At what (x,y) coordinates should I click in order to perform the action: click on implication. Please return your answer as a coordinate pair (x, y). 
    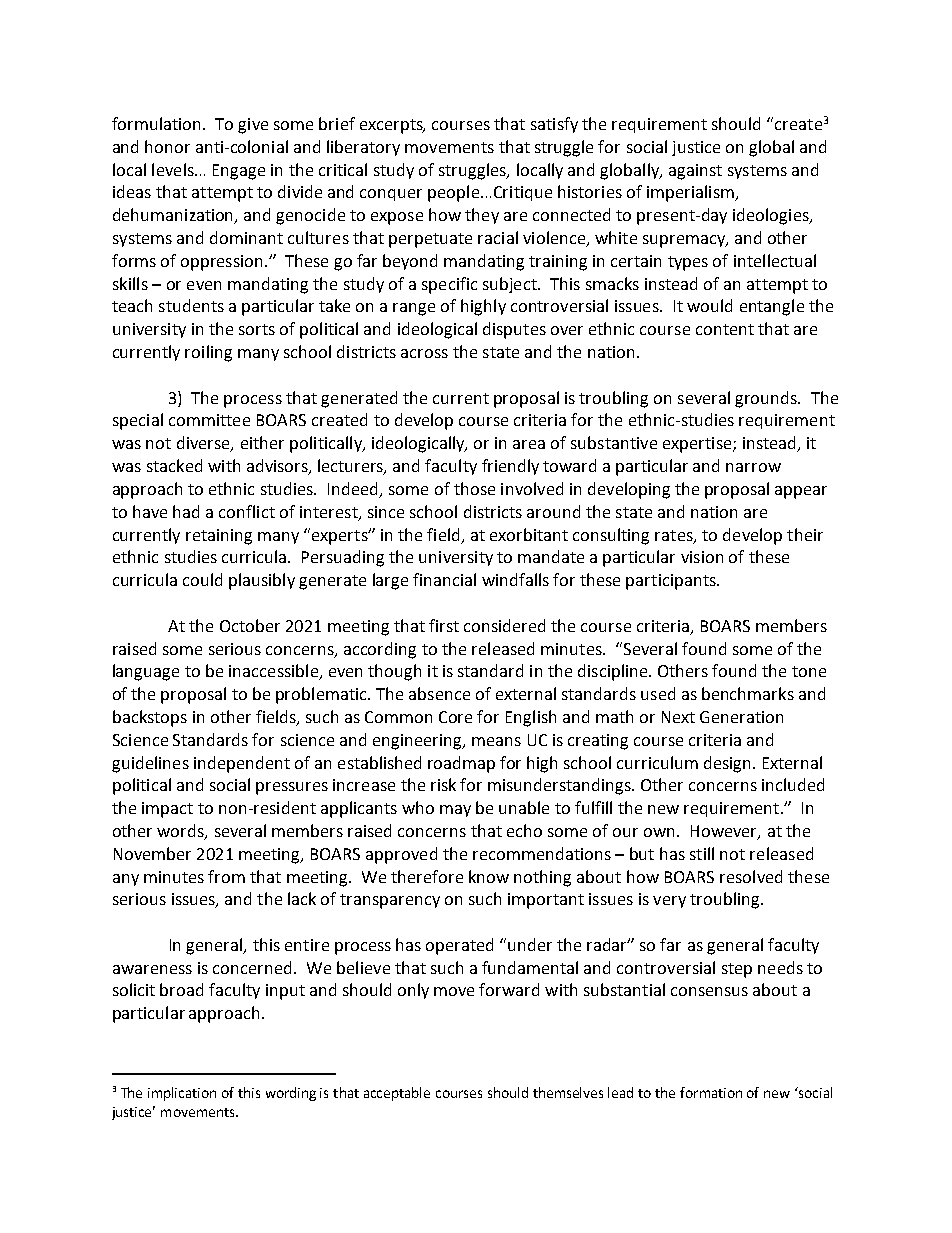
    Looking at the image, I should click on (182, 1094).
